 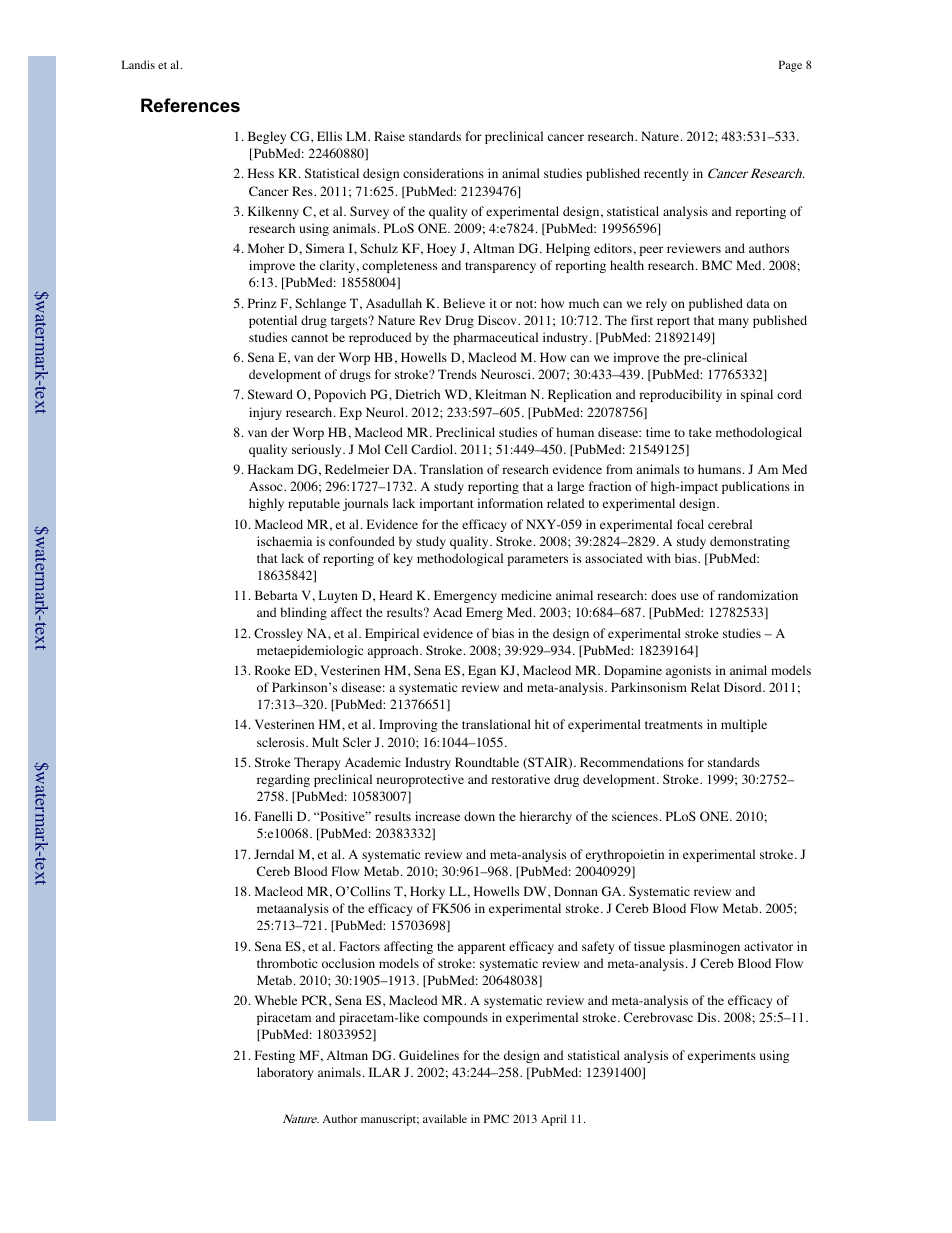 What do you see at coordinates (495, 338) in the image?
I see `pharmaceutical` at bounding box center [495, 338].
